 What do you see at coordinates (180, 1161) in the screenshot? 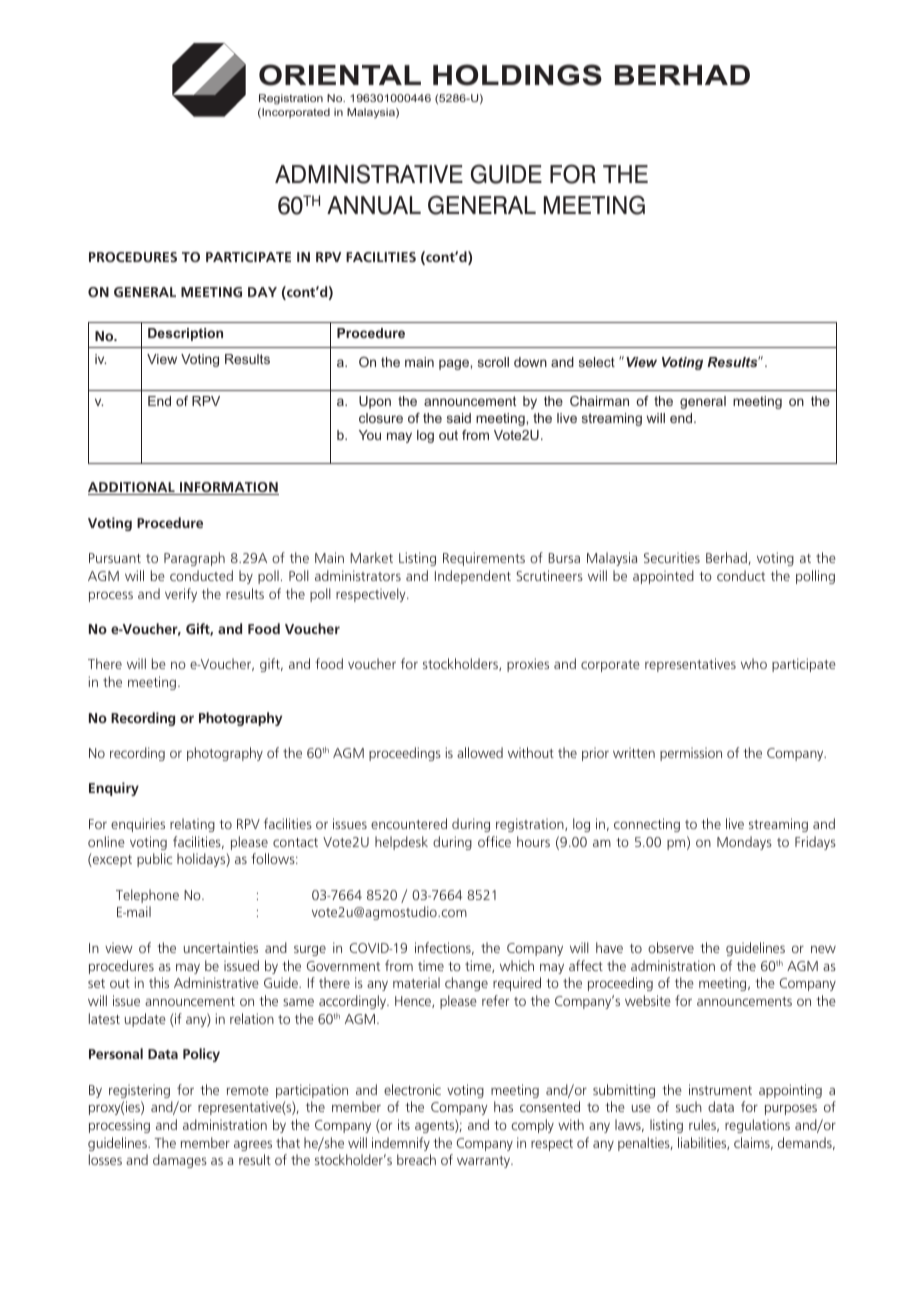
I see `damages` at bounding box center [180, 1161].
